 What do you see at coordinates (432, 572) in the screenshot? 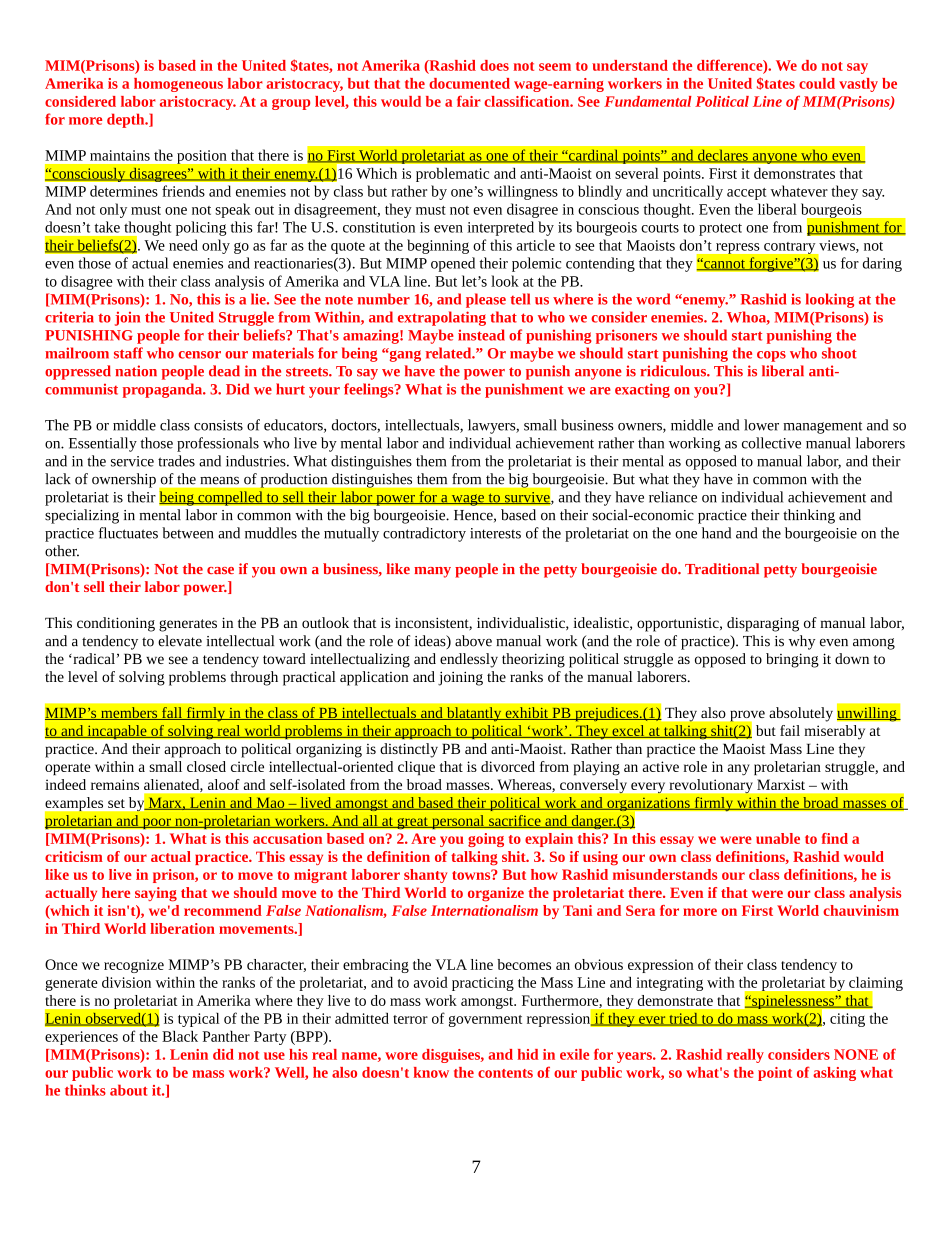
I see `many` at bounding box center [432, 572].
